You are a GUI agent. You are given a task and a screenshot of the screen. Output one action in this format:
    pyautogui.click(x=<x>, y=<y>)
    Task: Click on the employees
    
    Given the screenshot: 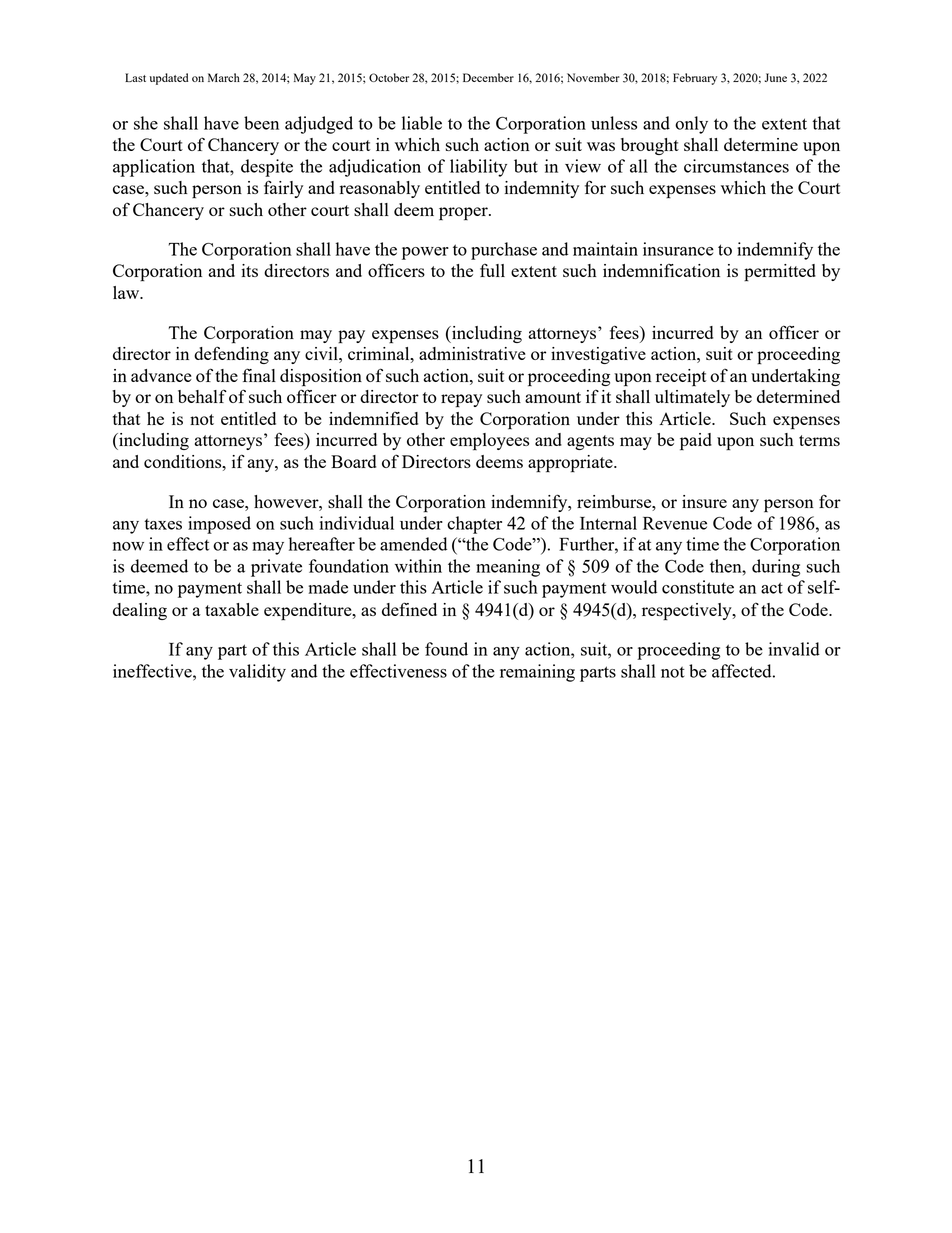 What is the action you would take?
    pyautogui.click(x=489, y=442)
